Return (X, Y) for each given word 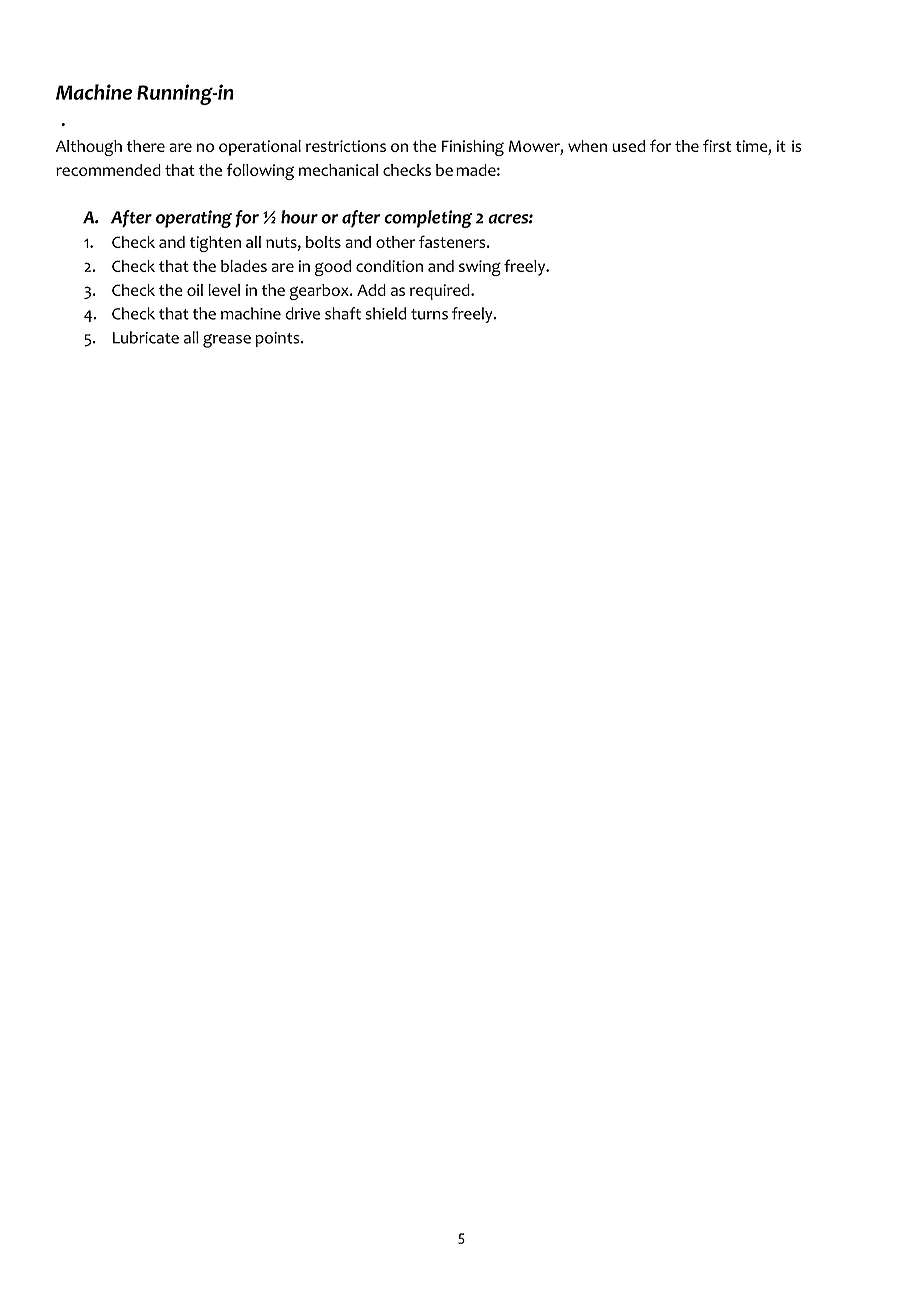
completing (428, 219)
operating (194, 219)
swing (480, 268)
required (441, 292)
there (146, 146)
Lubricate (146, 337)
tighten (215, 244)
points (278, 339)
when (587, 146)
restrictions (346, 146)
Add (371, 290)
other (396, 242)
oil (195, 290)
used (629, 146)
